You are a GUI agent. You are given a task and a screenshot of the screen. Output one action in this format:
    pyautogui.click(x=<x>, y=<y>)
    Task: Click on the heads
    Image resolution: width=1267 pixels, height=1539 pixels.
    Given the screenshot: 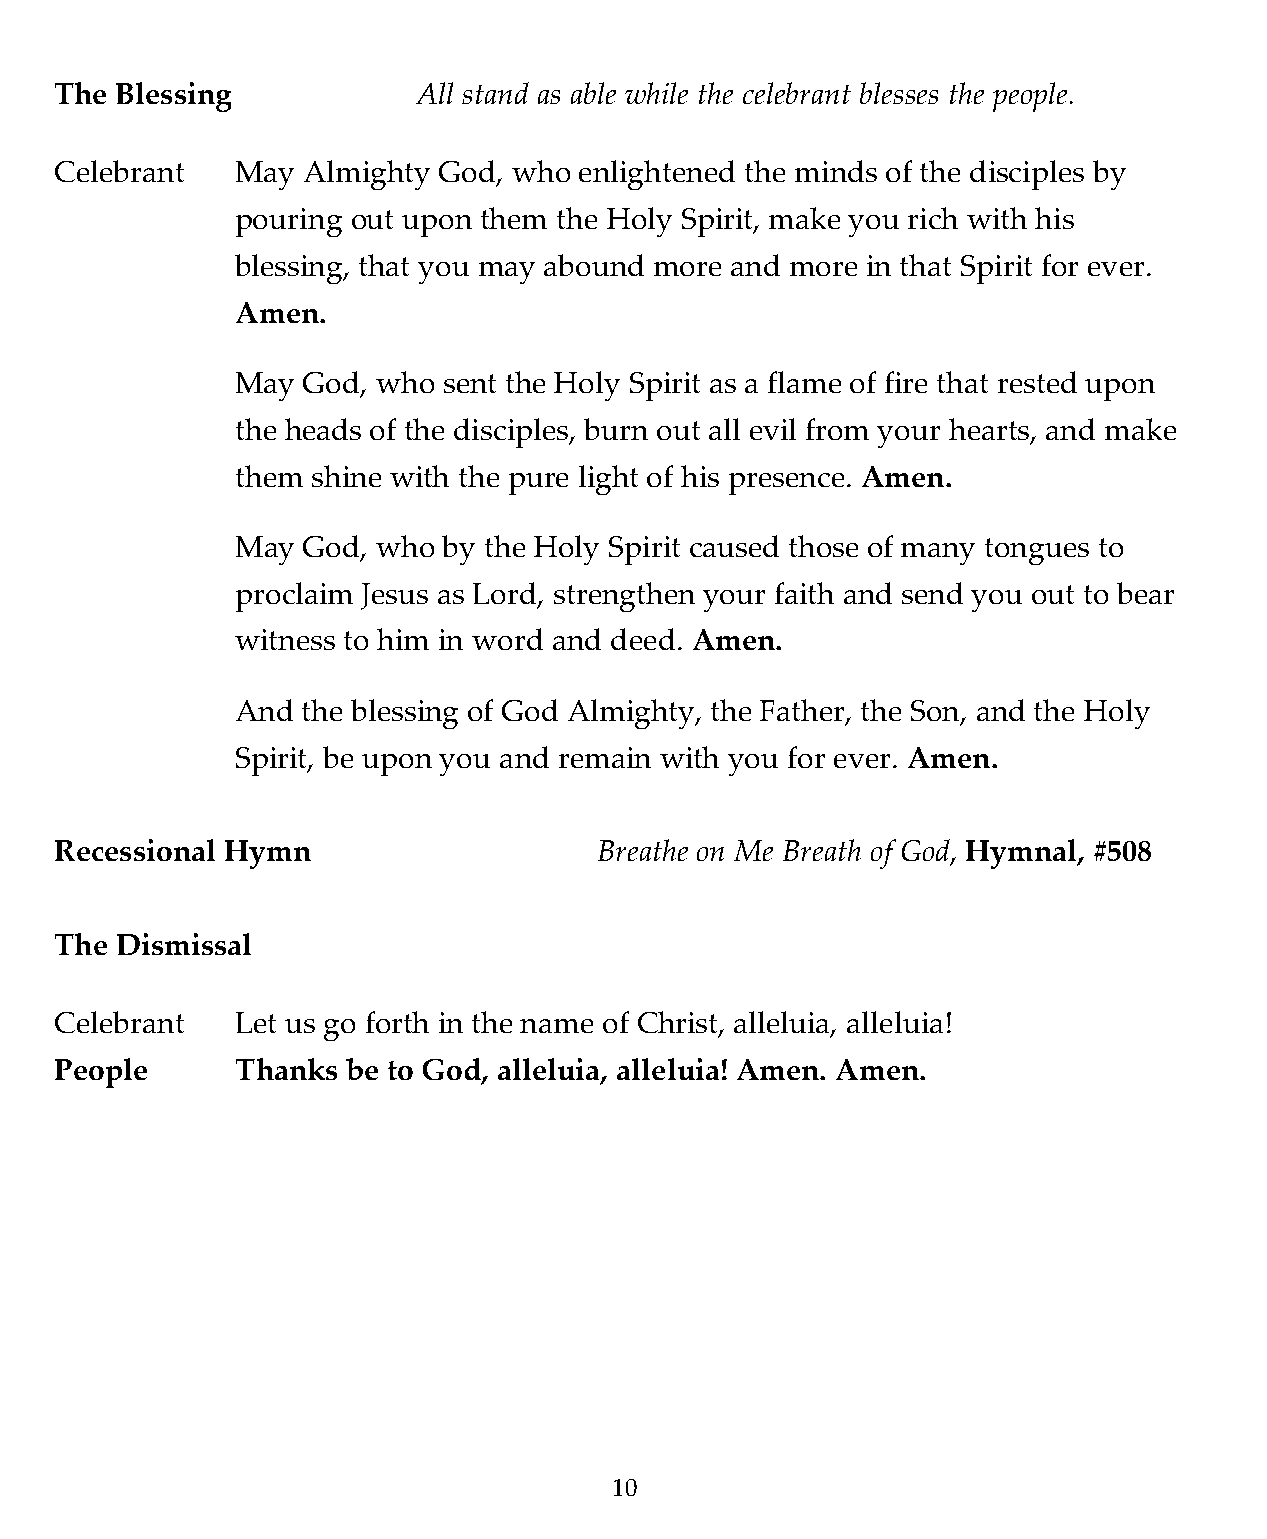 What is the action you would take?
    pyautogui.click(x=323, y=429)
